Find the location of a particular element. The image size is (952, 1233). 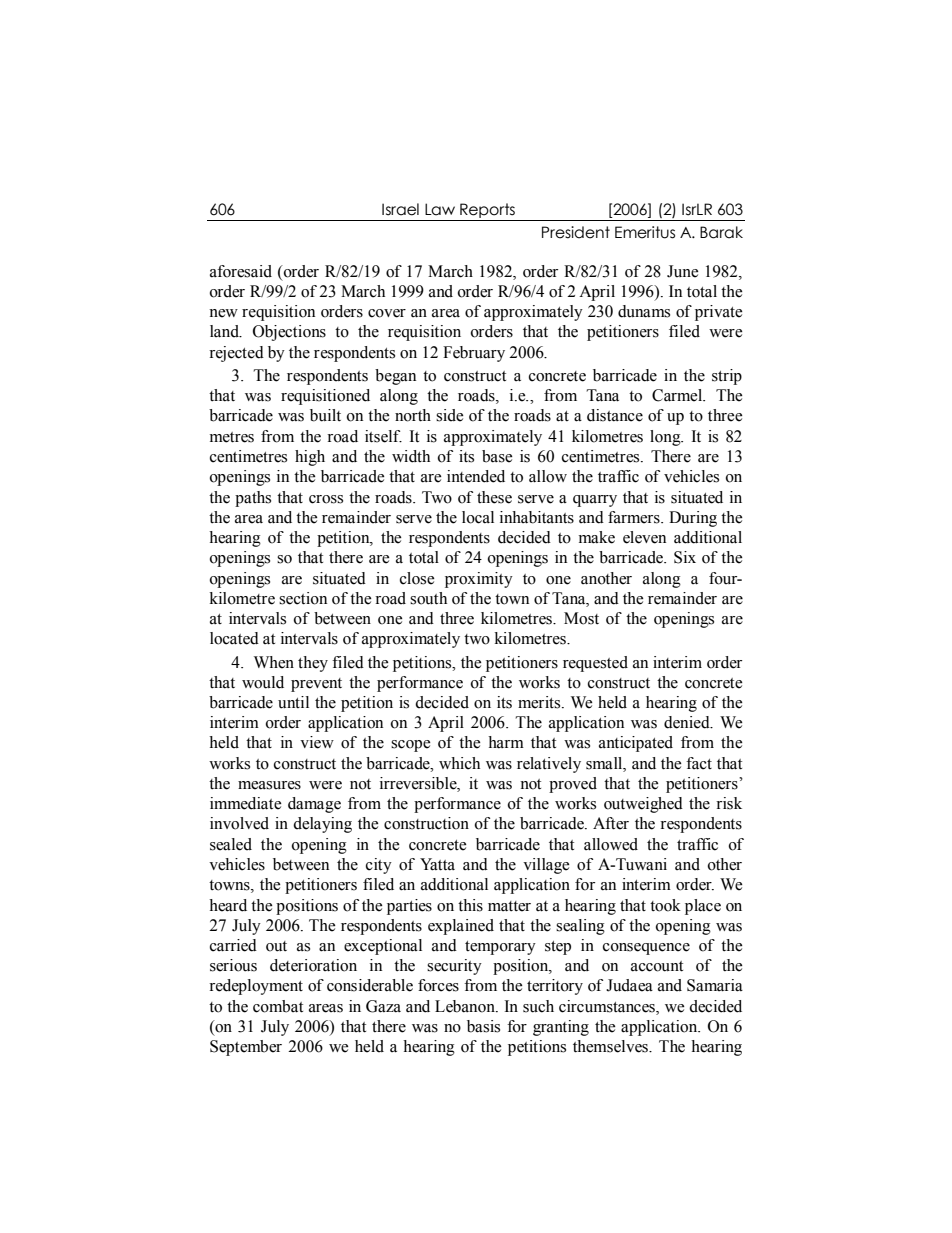

combat is located at coordinates (278, 1006).
